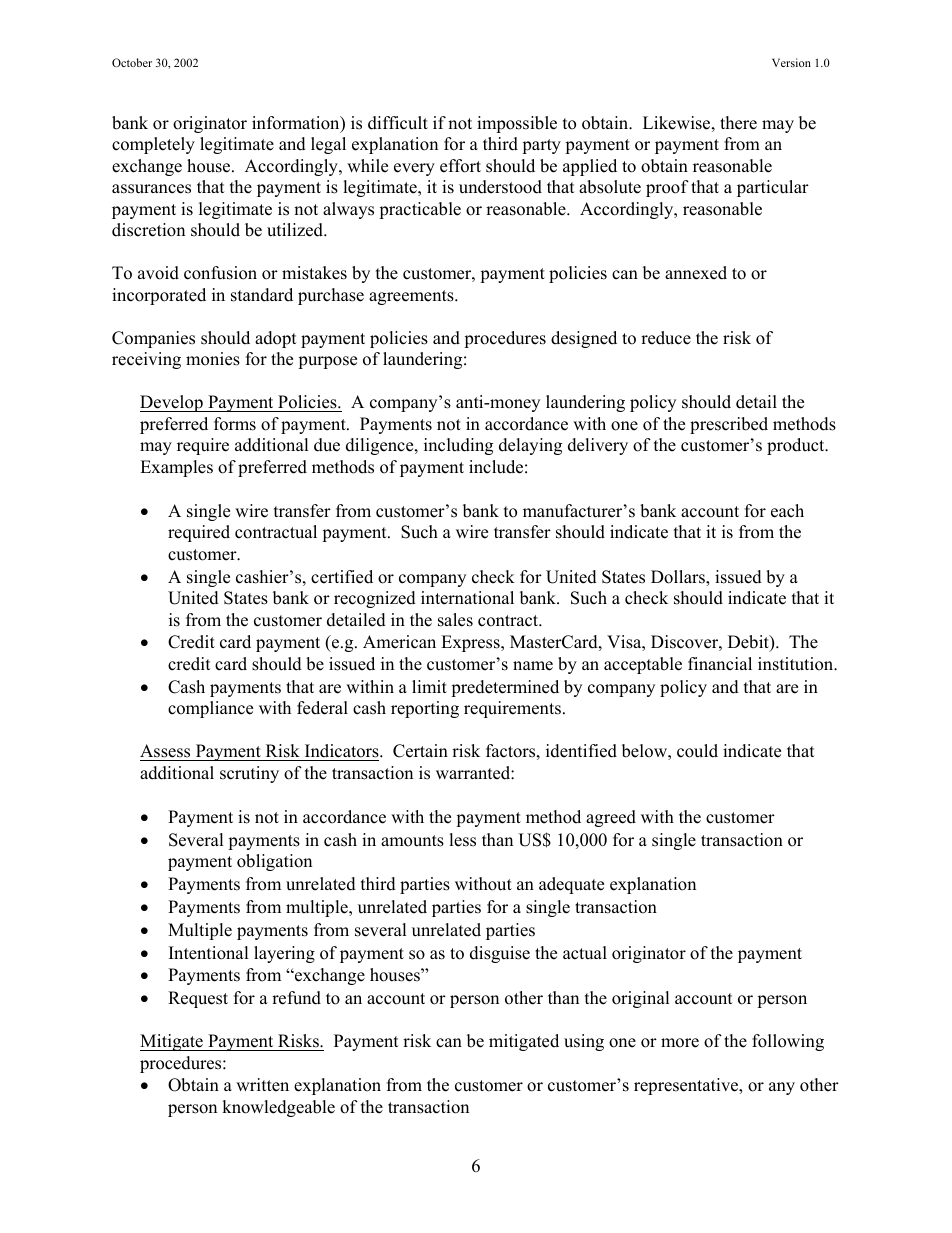 This document has height=1233, width=952. What do you see at coordinates (584, 1042) in the document?
I see `using` at bounding box center [584, 1042].
